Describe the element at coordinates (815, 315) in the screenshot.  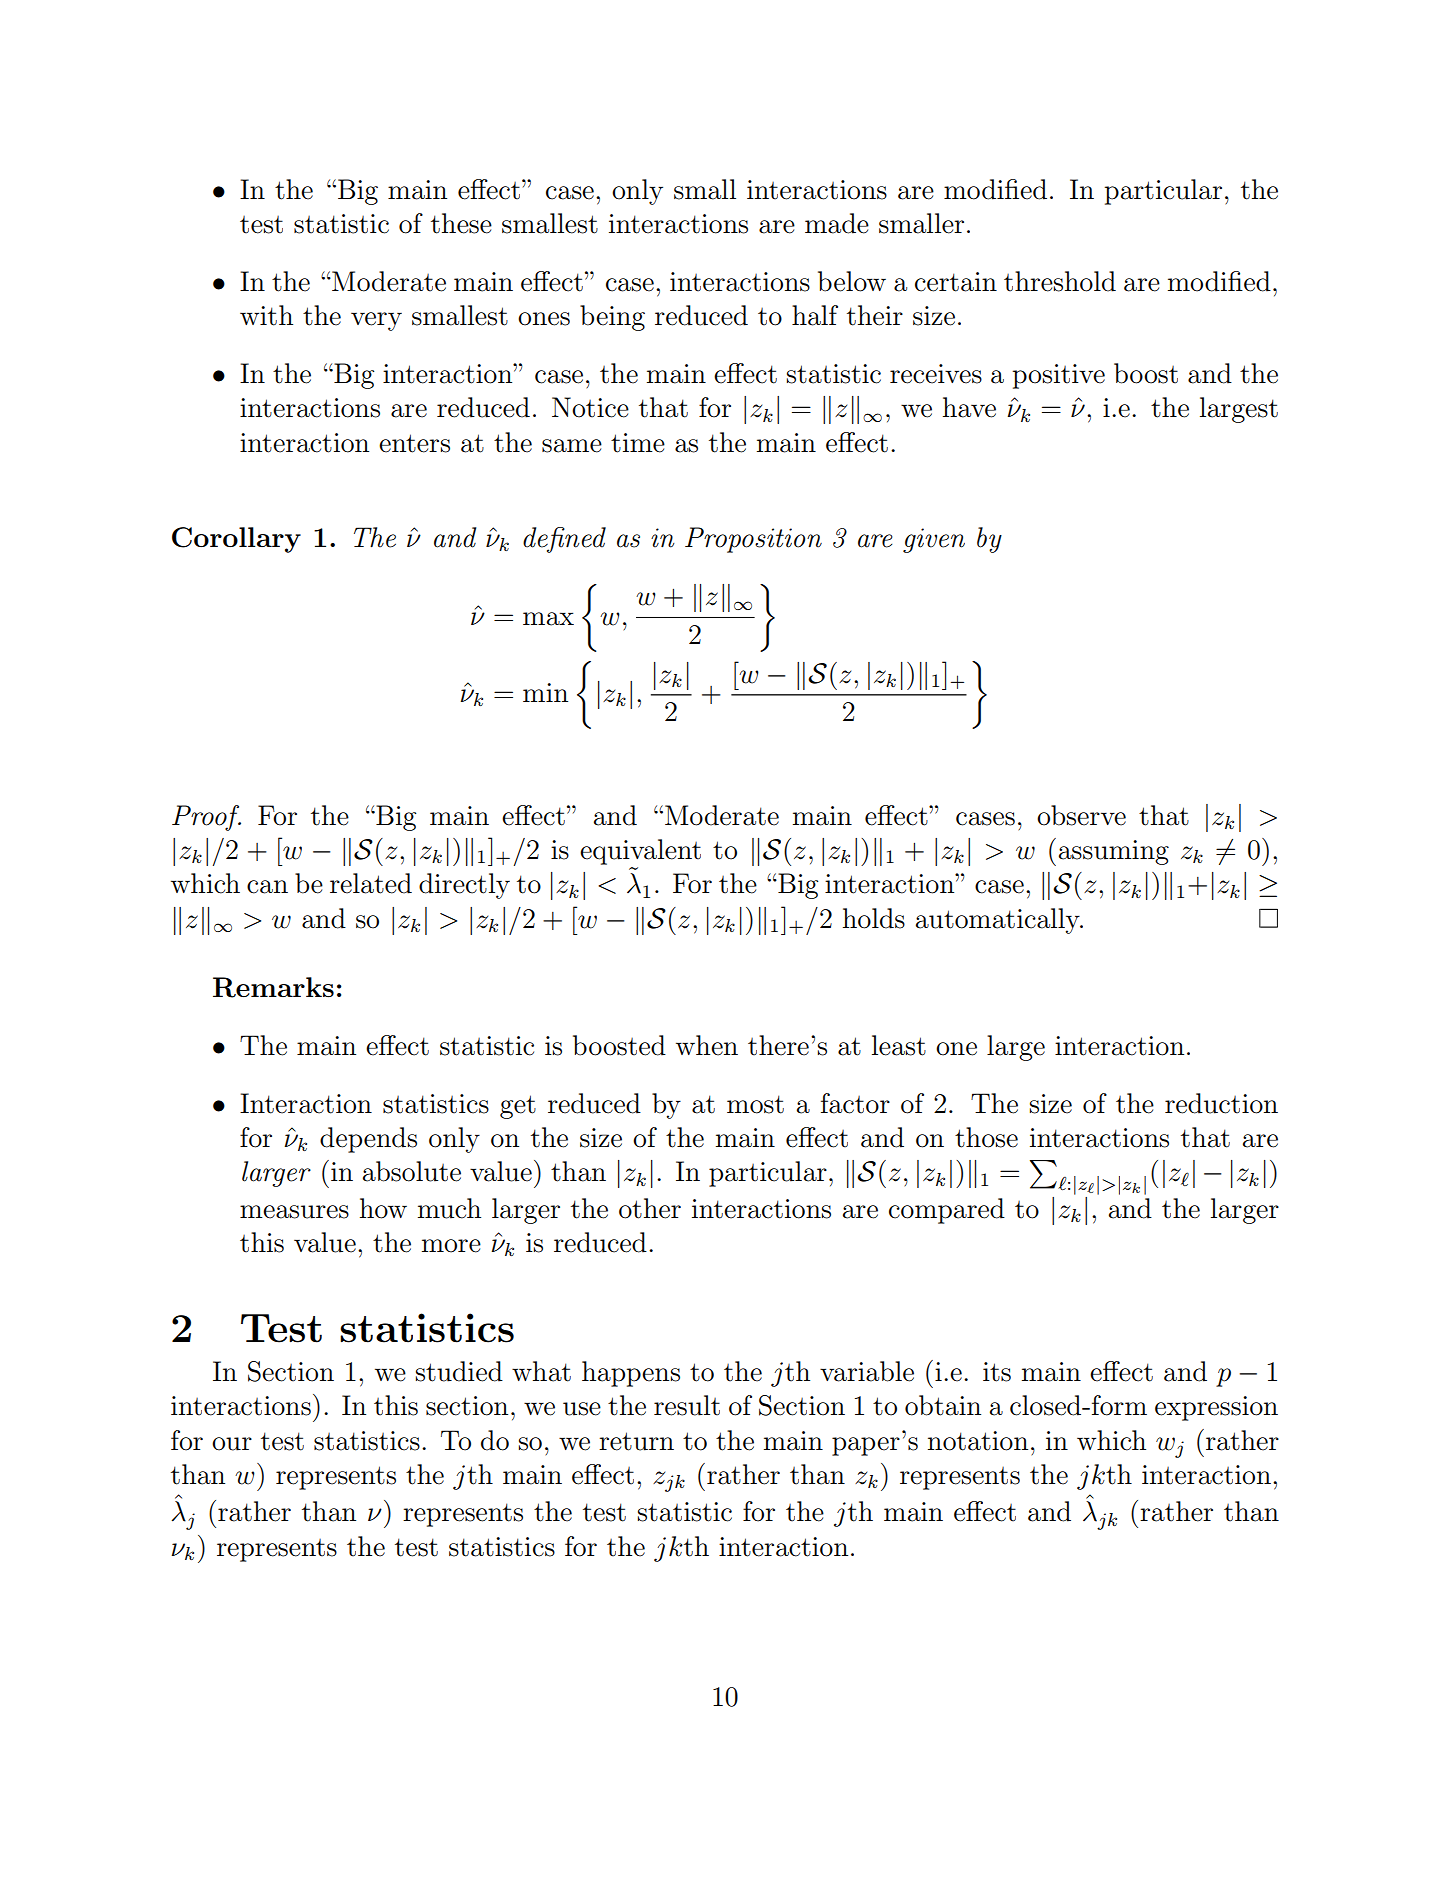
I see `half` at that location.
